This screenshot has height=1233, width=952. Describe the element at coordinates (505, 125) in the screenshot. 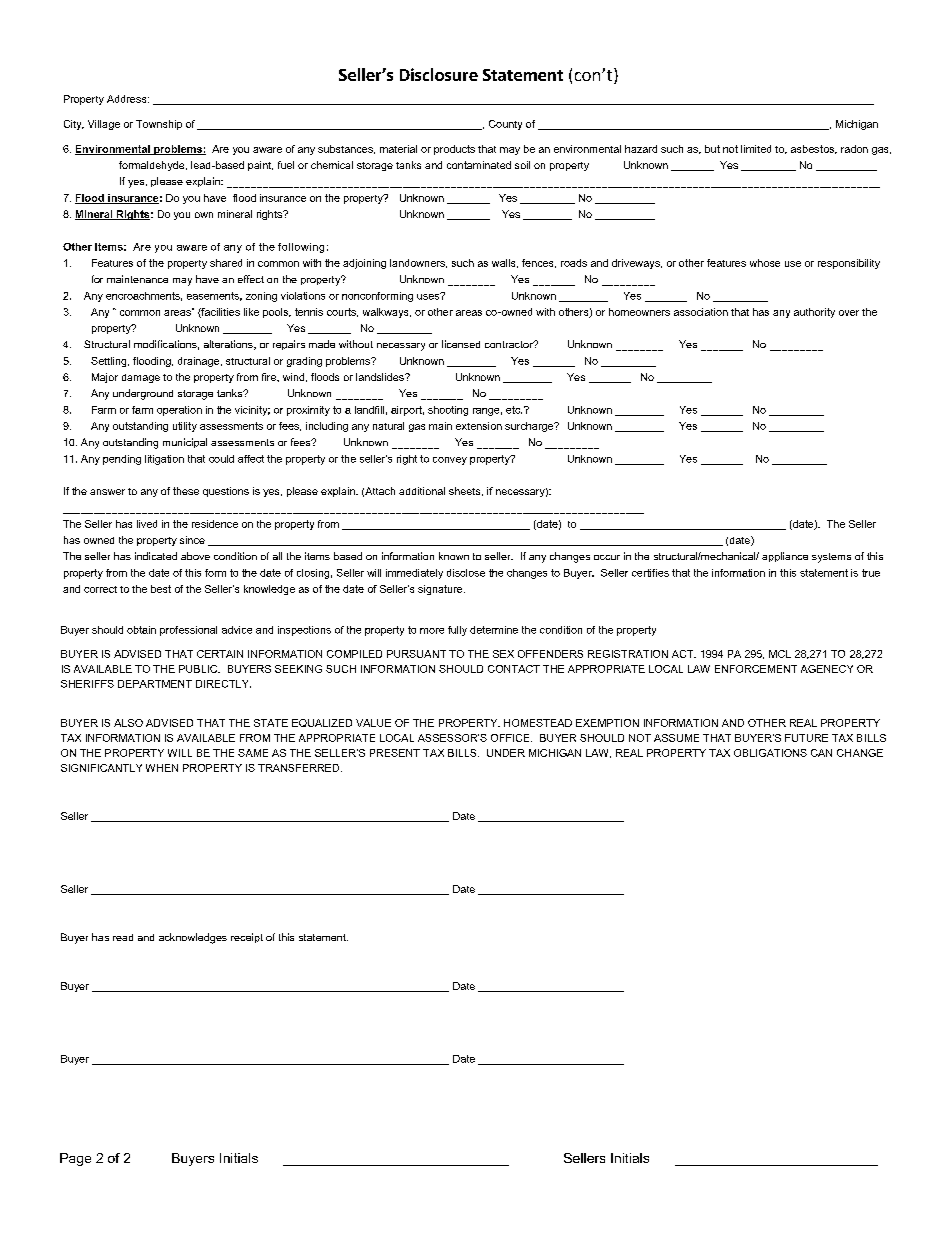

I see `County` at that location.
